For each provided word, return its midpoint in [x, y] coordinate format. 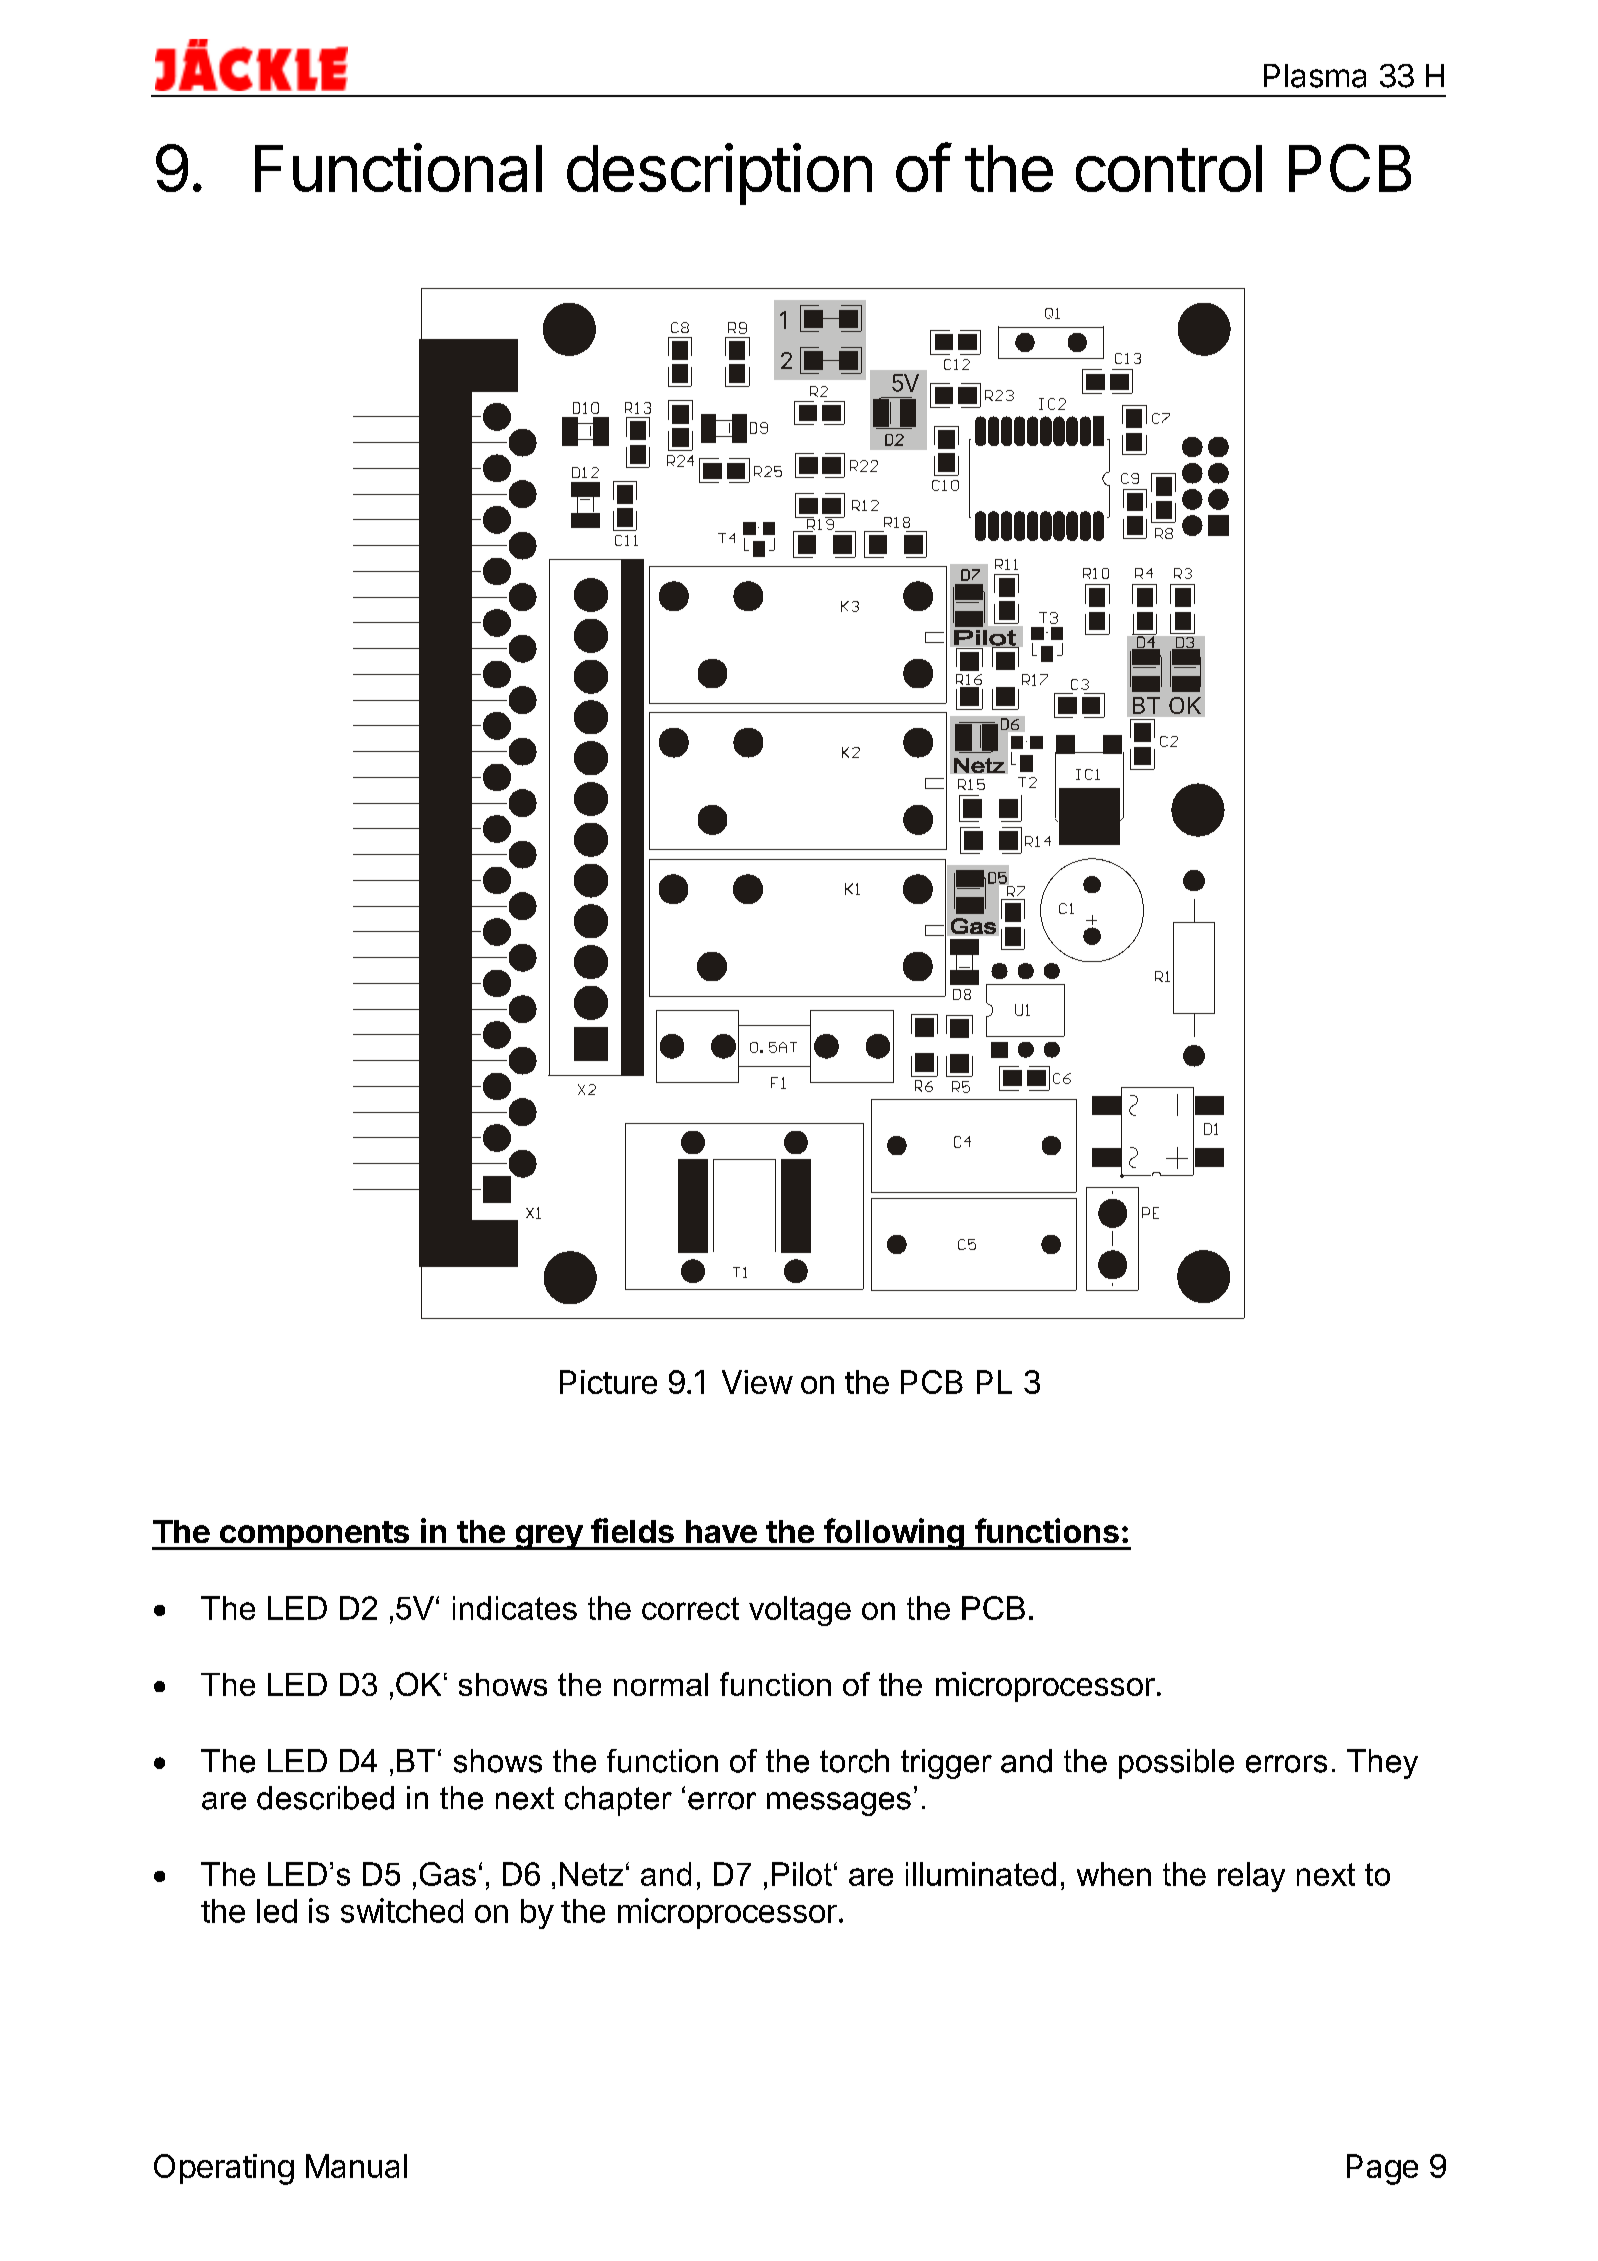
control [1169, 168]
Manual [356, 2166]
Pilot [802, 1874]
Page [1382, 2169]
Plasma [1315, 76]
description [719, 174]
